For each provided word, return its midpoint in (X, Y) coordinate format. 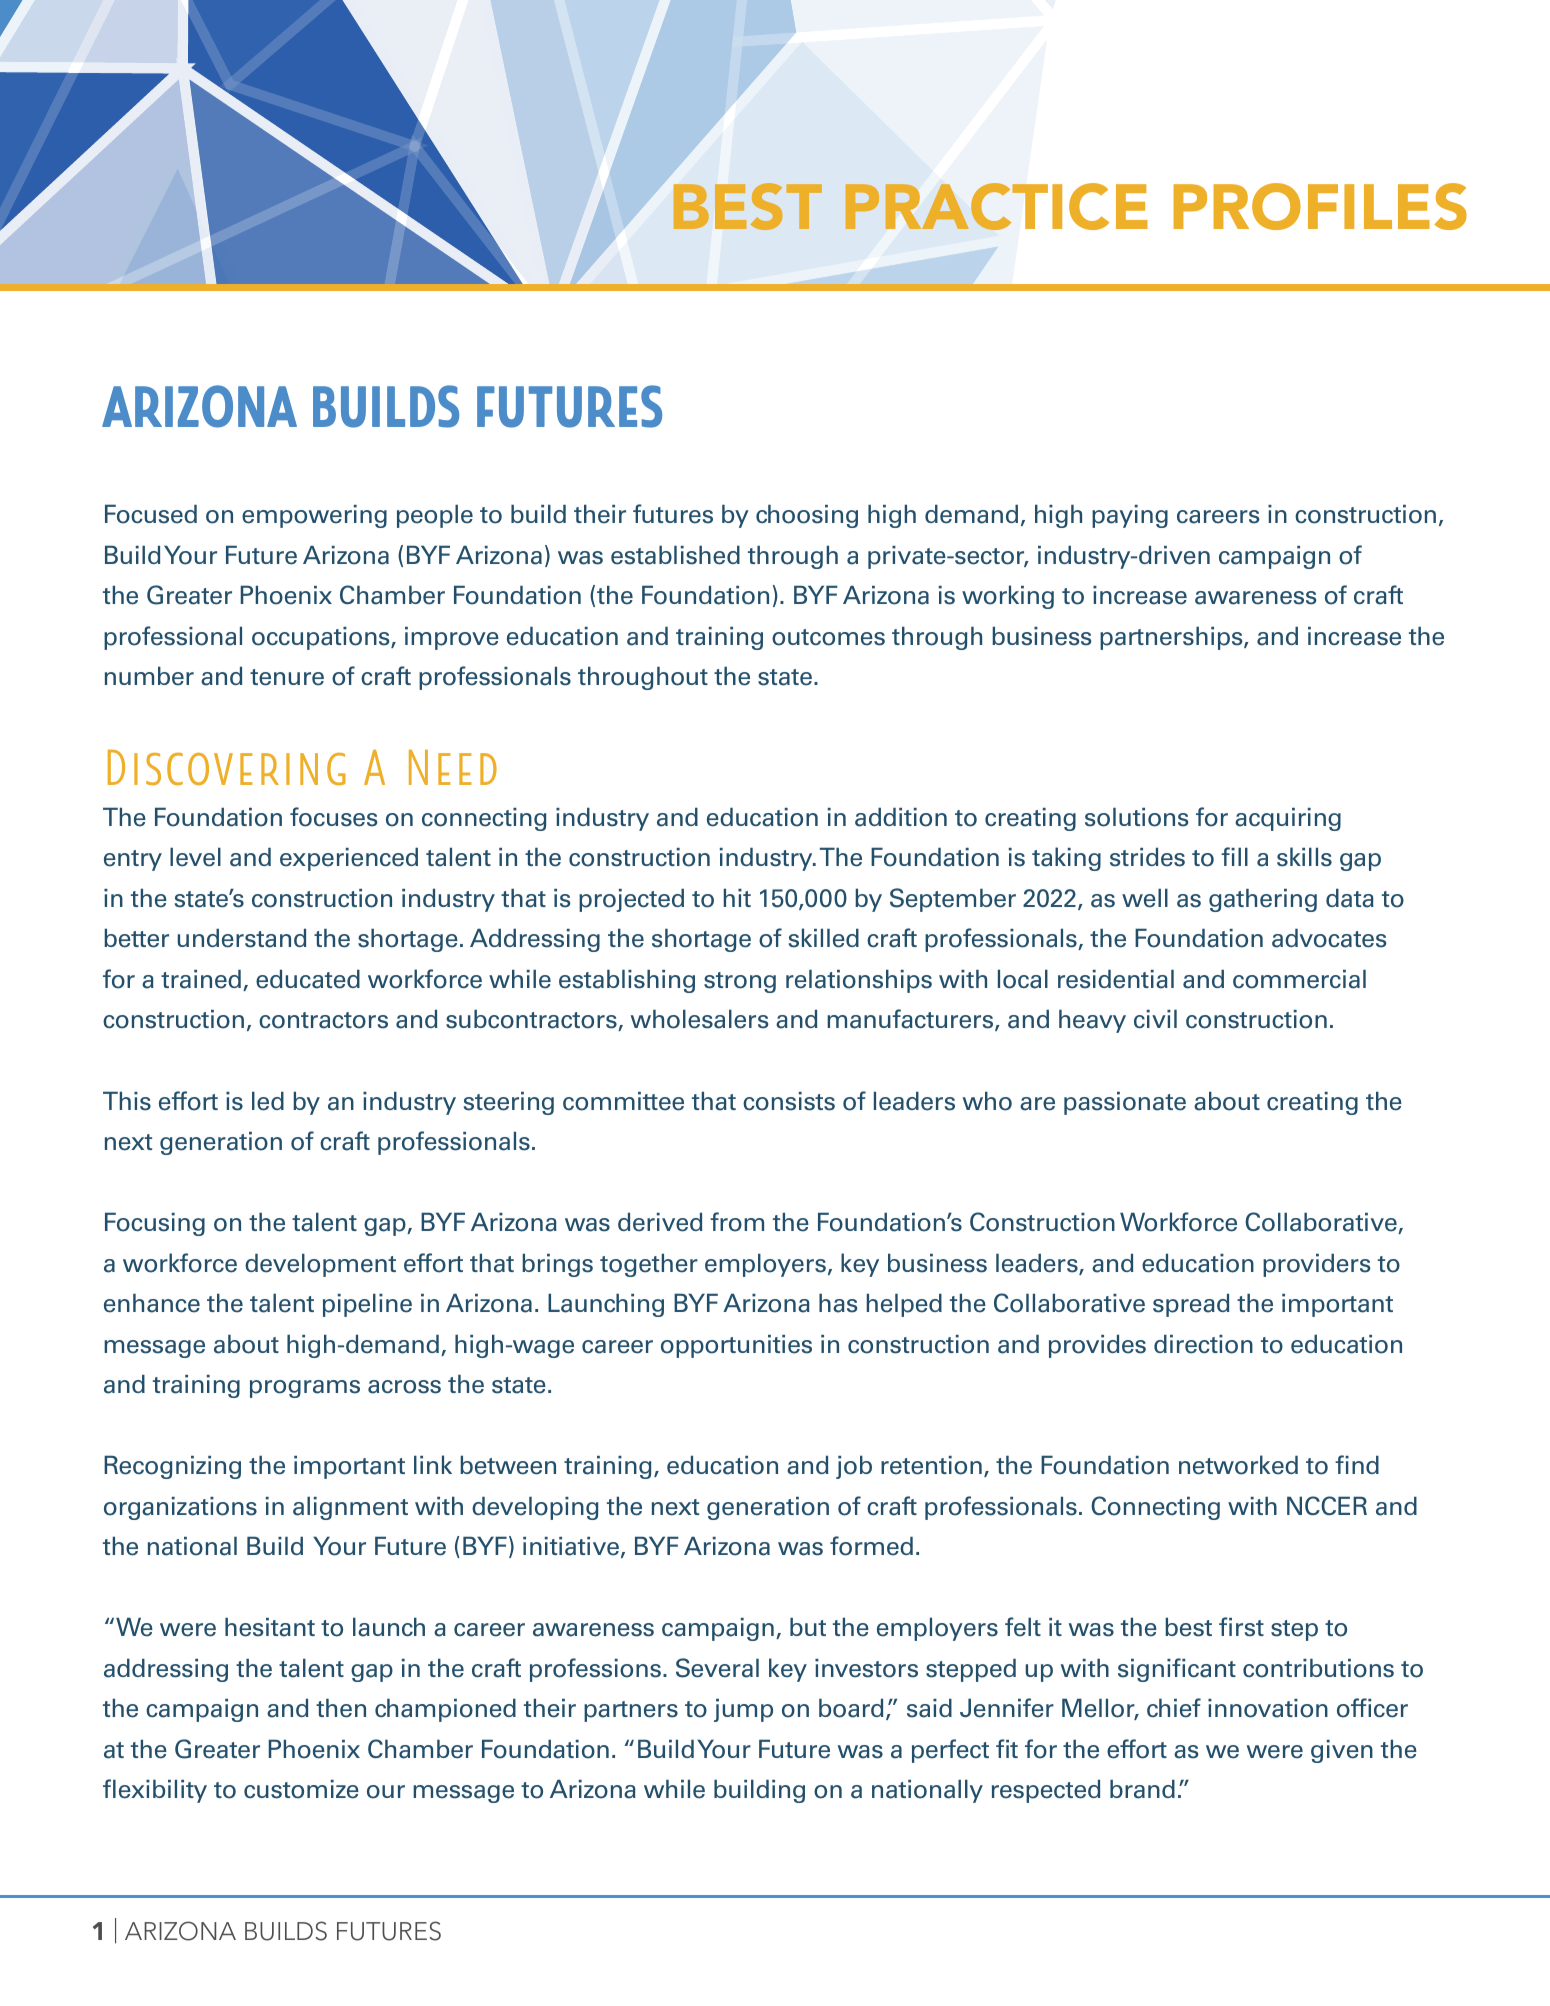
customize (301, 1789)
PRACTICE (996, 206)
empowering (314, 516)
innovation (1268, 1708)
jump (743, 1710)
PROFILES (1320, 206)
